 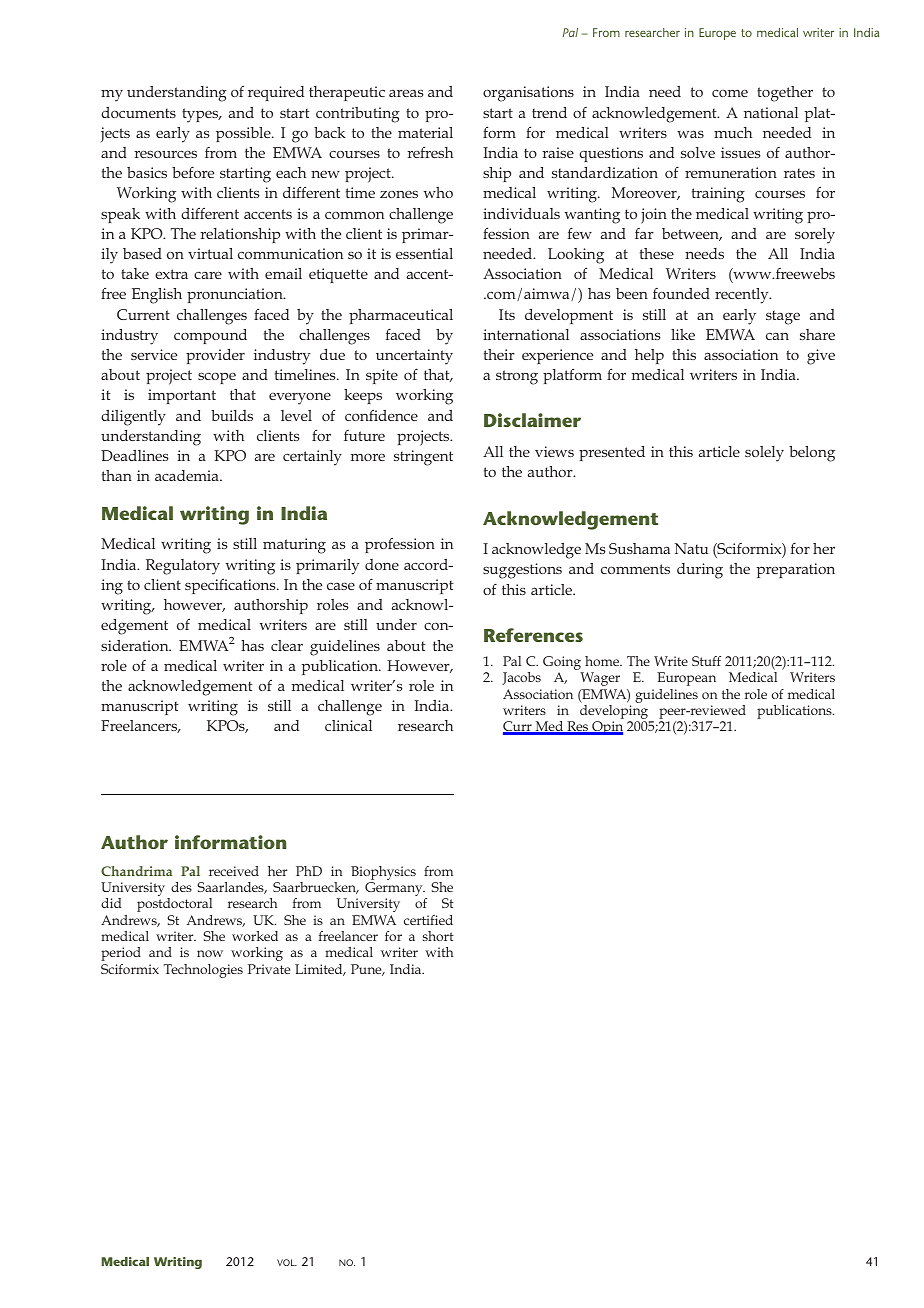 What do you see at coordinates (203, 971) in the screenshot?
I see `Technologies` at bounding box center [203, 971].
